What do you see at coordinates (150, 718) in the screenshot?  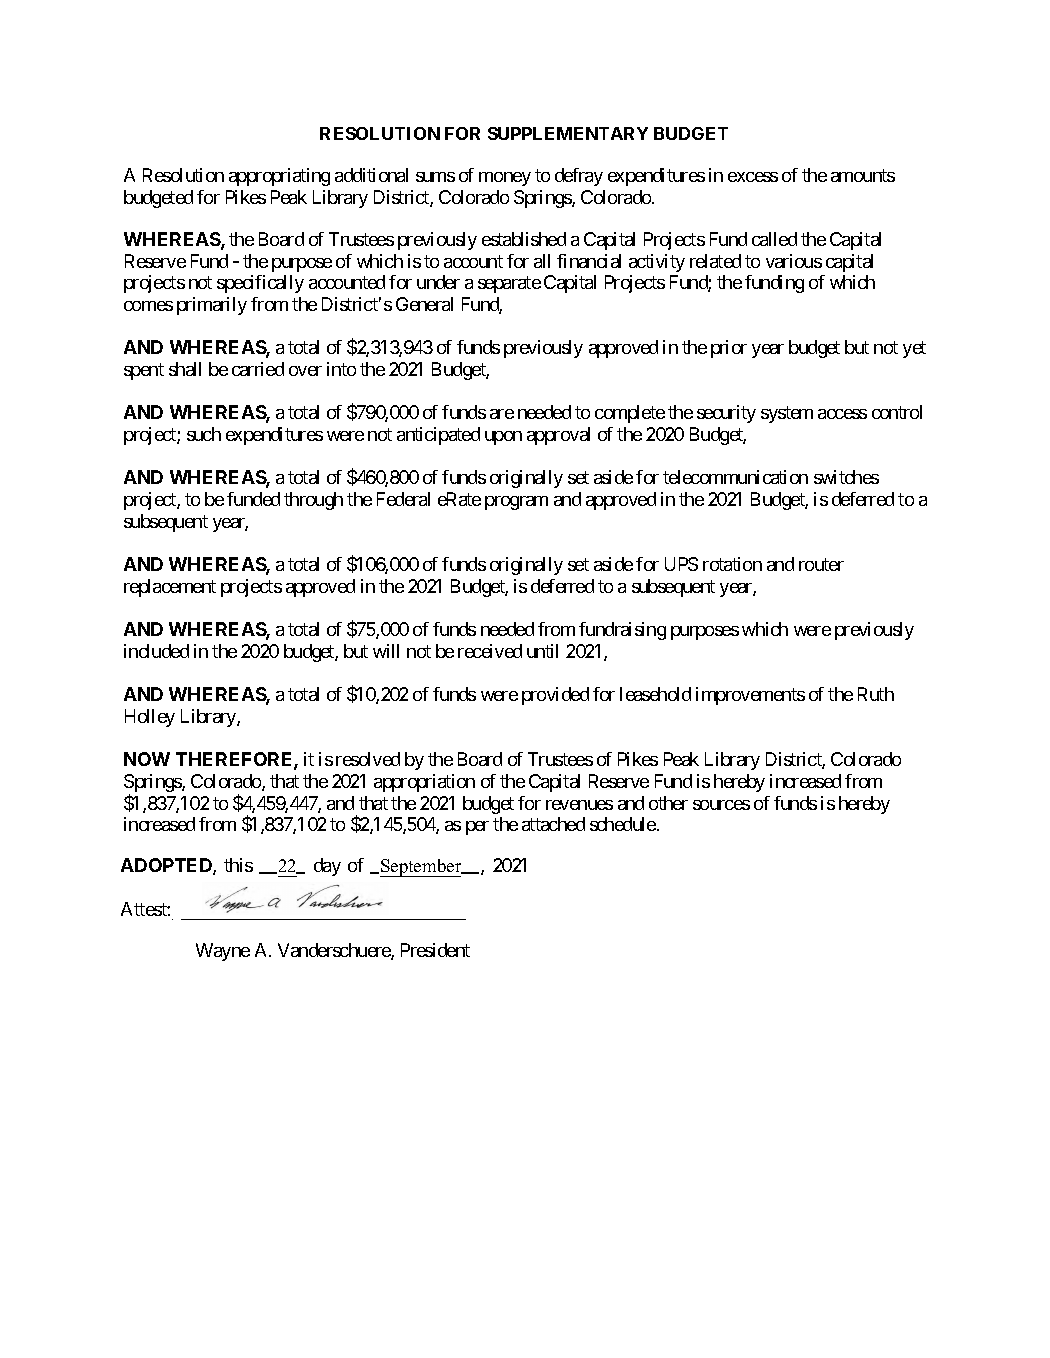 I see `Holley` at bounding box center [150, 718].
